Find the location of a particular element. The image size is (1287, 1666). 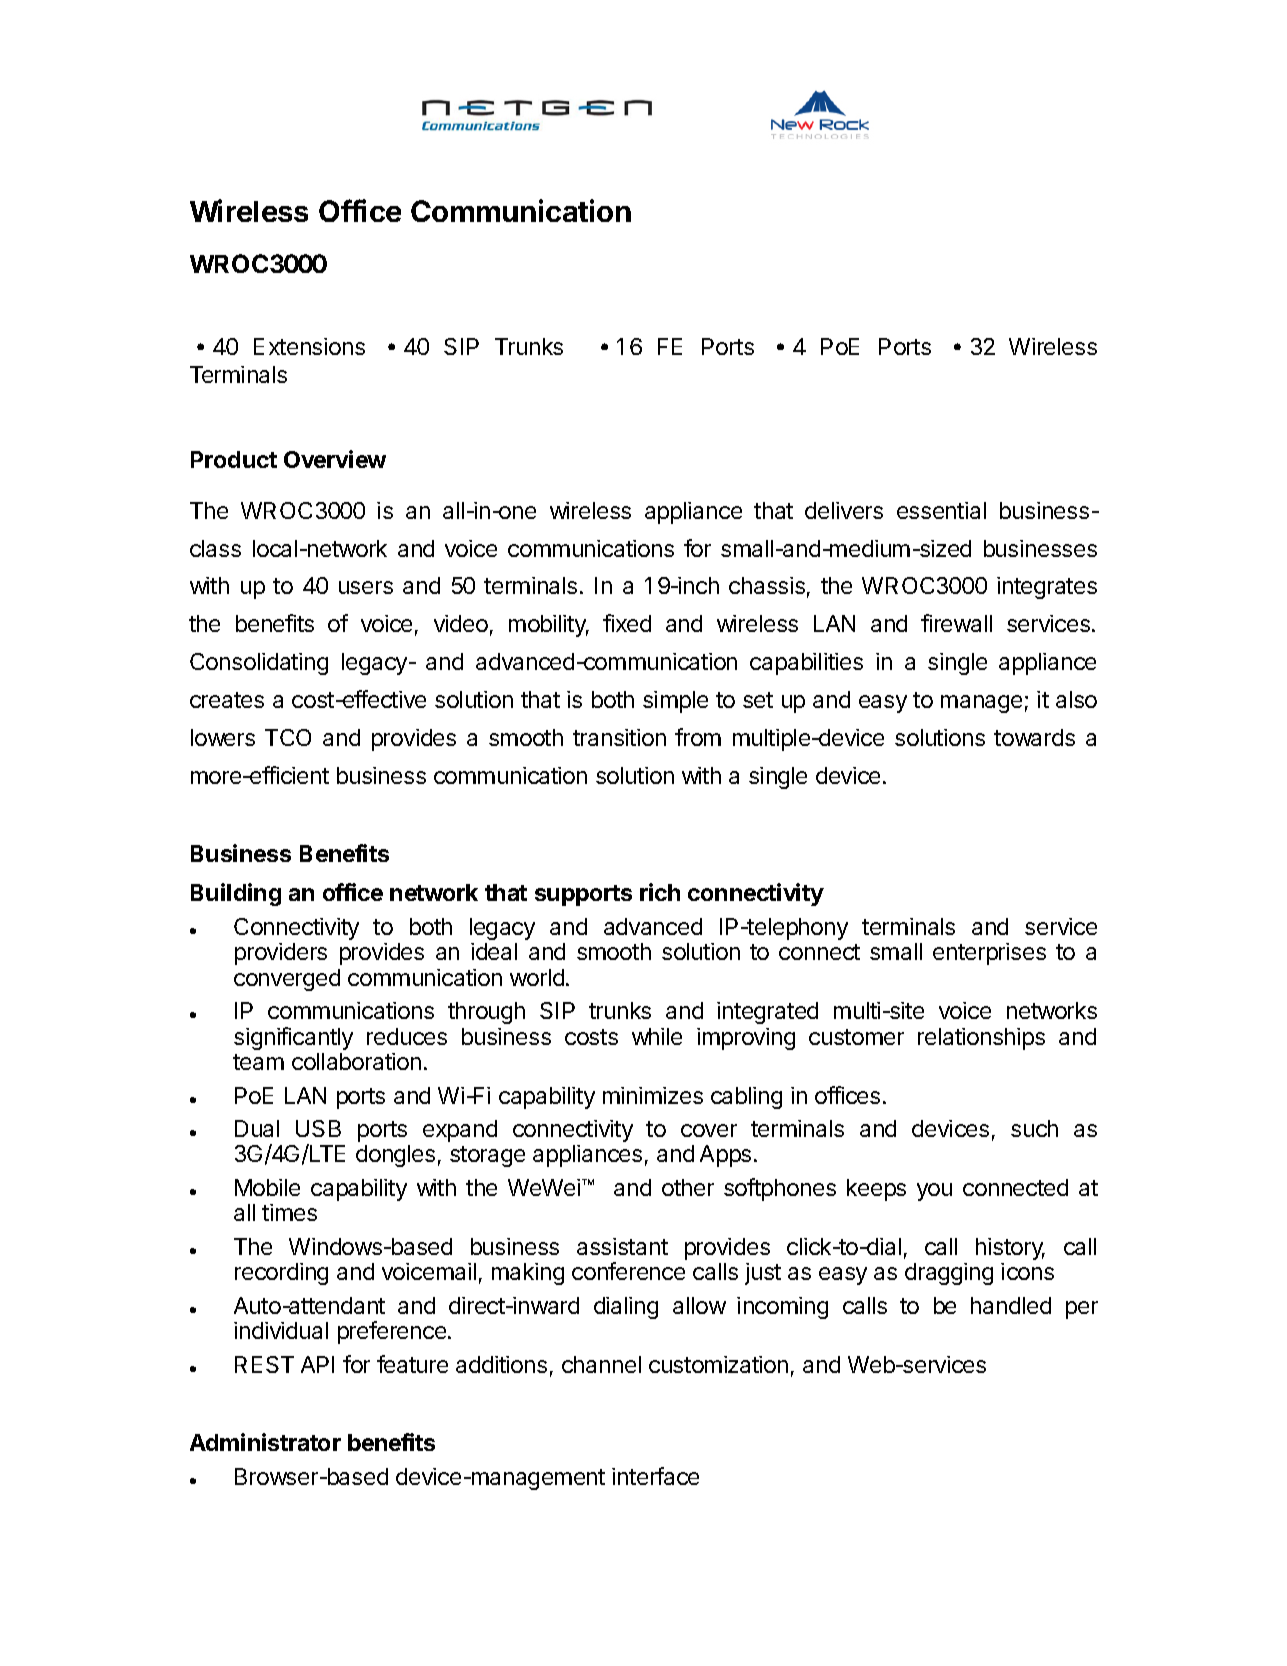

interface is located at coordinates (655, 1476).
